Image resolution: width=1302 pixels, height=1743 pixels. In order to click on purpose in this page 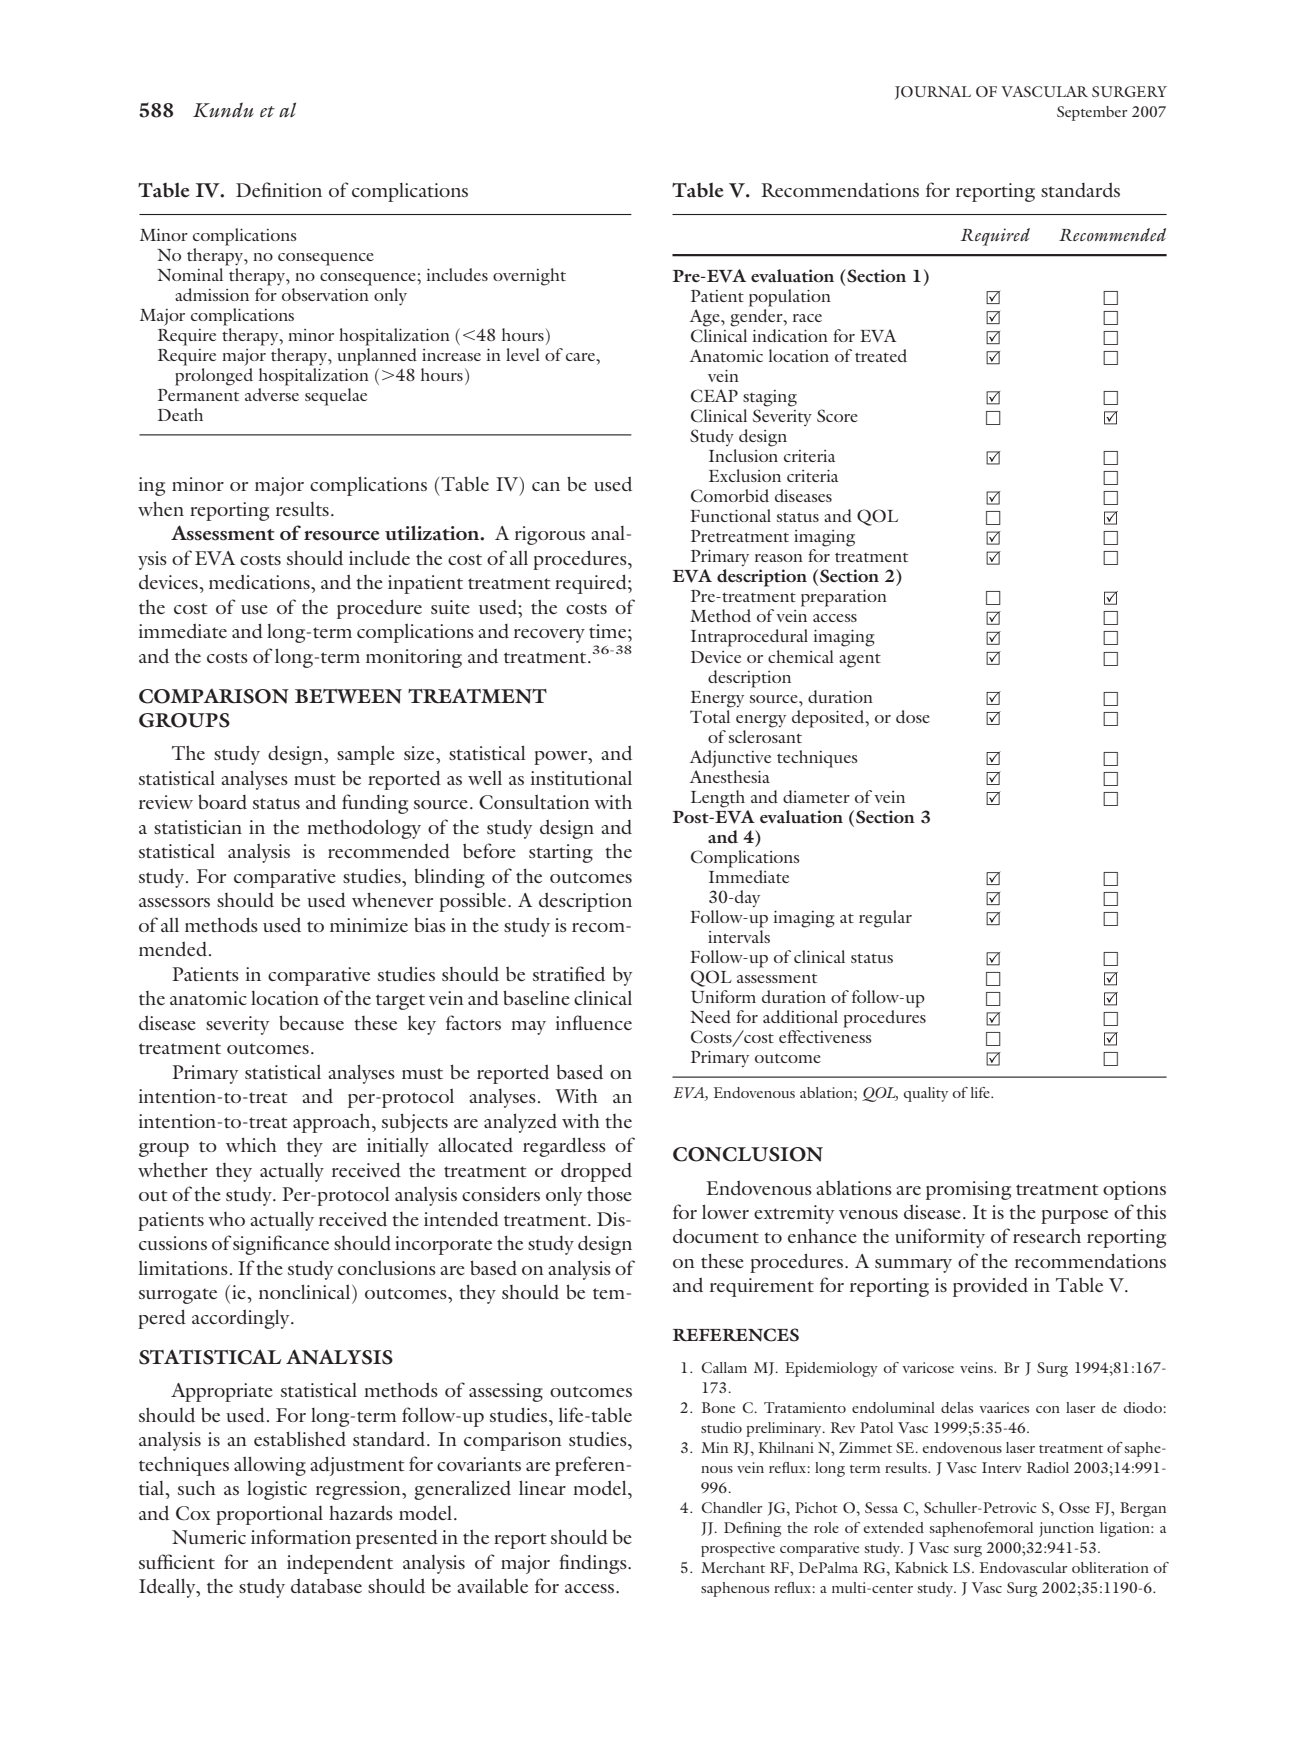, I will do `click(1074, 1217)`.
